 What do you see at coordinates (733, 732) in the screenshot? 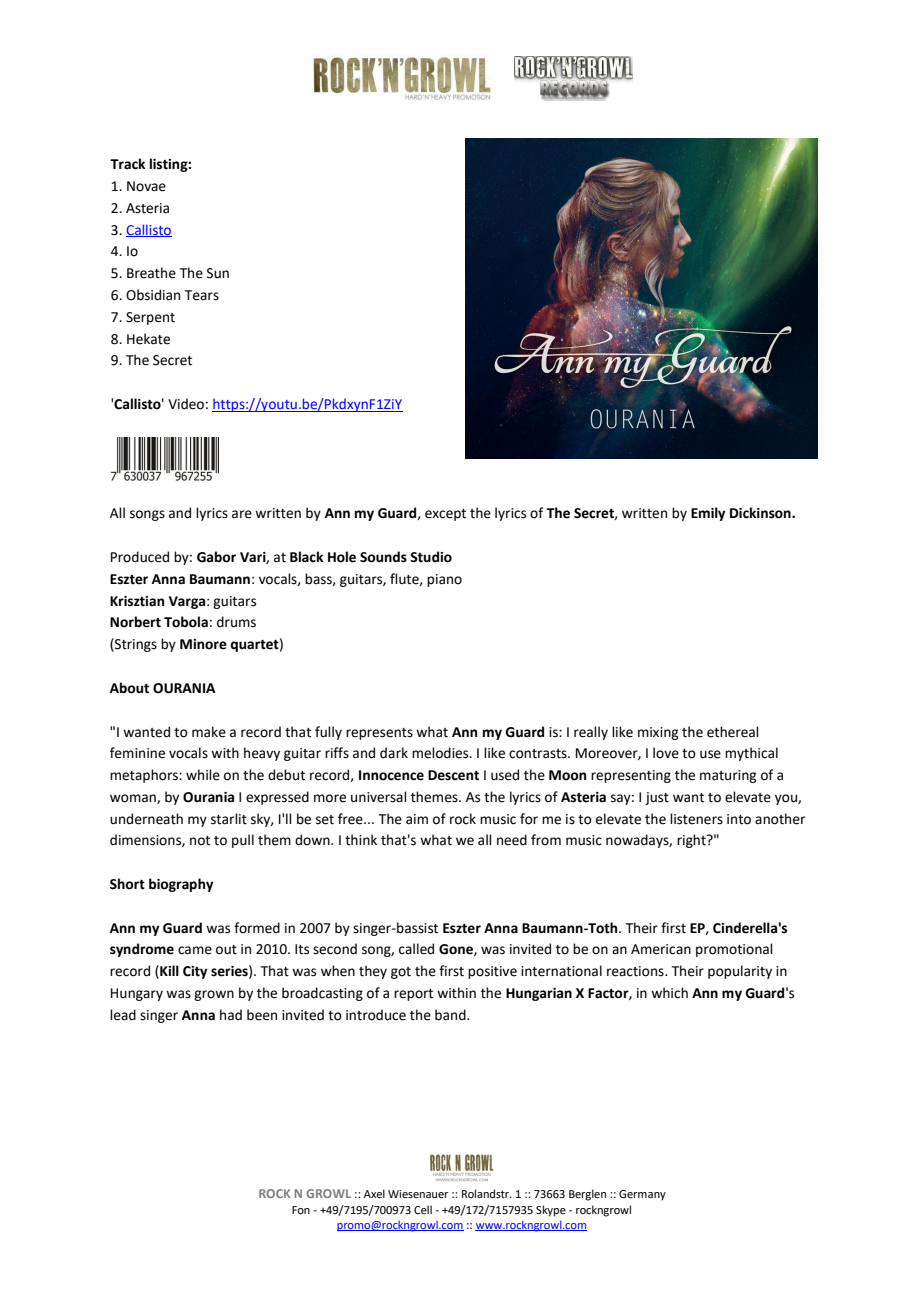
I see `ethereal` at bounding box center [733, 732].
